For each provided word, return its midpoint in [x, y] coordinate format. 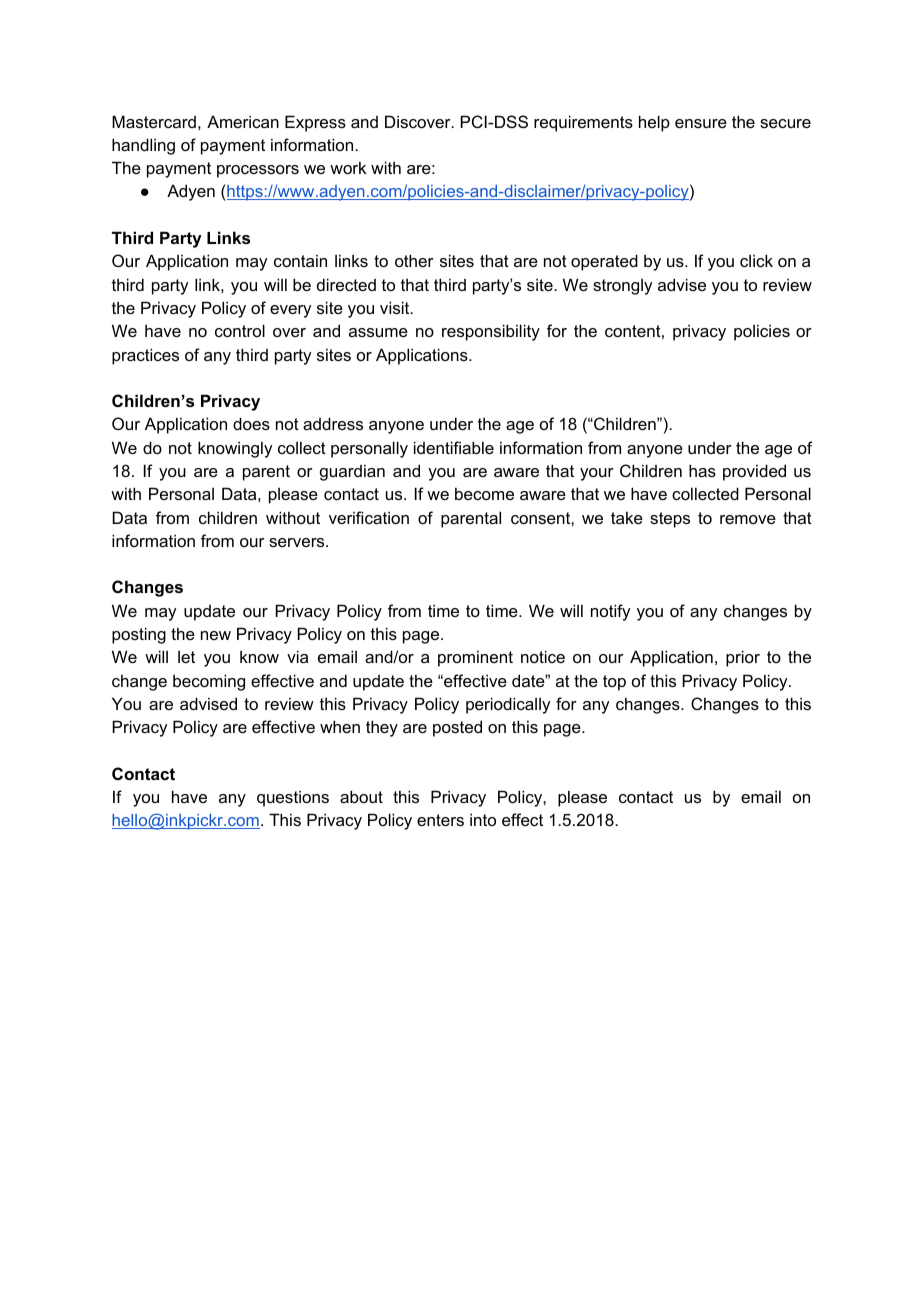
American [243, 121]
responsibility [491, 332]
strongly [622, 287]
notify [610, 612]
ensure [701, 123]
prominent [475, 658]
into [483, 819]
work [348, 167]
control [240, 330]
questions [293, 798]
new [216, 635]
